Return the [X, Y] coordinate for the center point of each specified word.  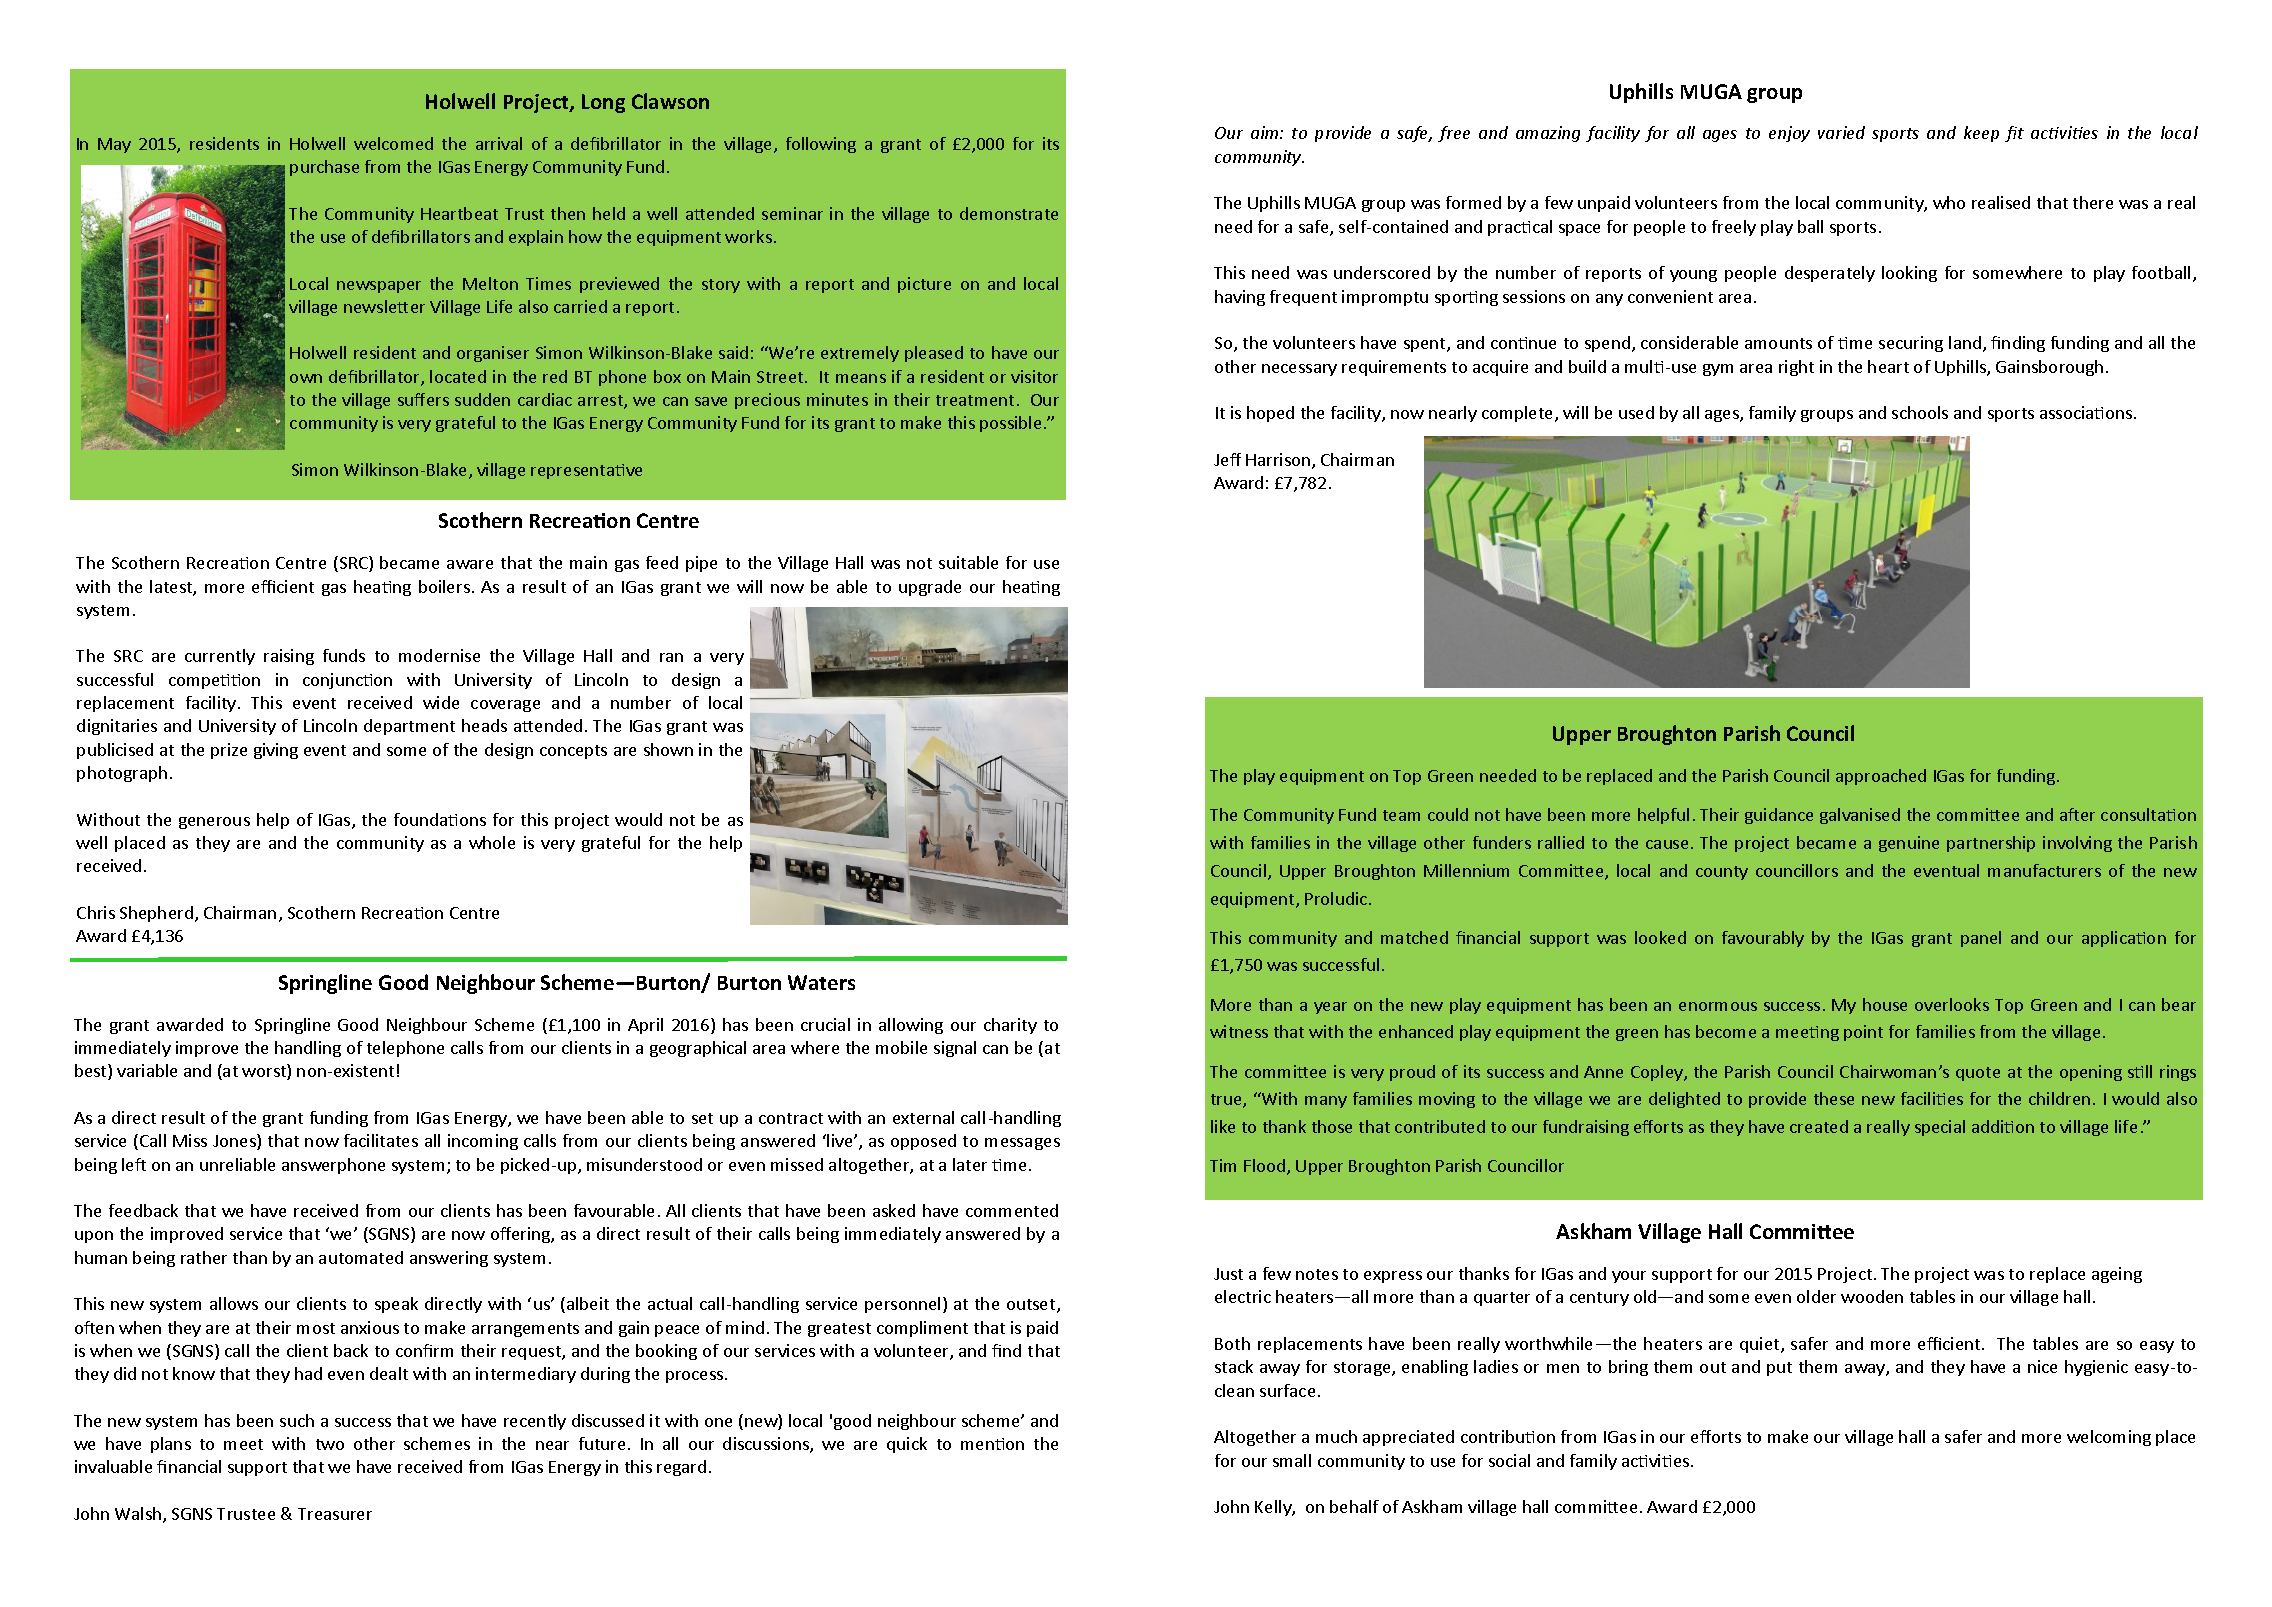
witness [1239, 1031]
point [1863, 1033]
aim [1266, 132]
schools [1920, 412]
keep [1981, 134]
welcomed [393, 143]
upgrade [930, 588]
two [330, 1444]
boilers [444, 586]
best [92, 1072]
